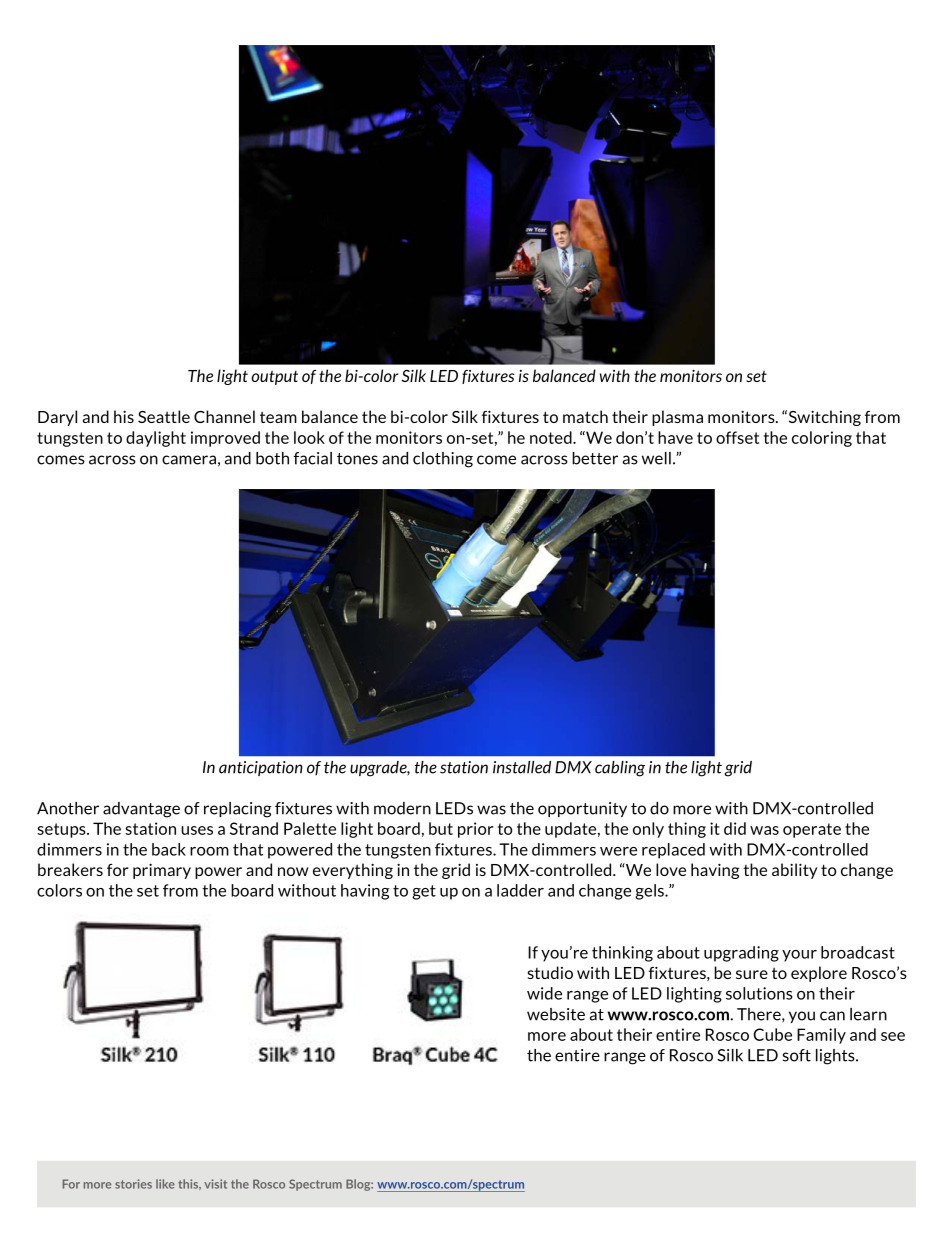 The image size is (952, 1233). Describe the element at coordinates (544, 993) in the document. I see `wide` at that location.
